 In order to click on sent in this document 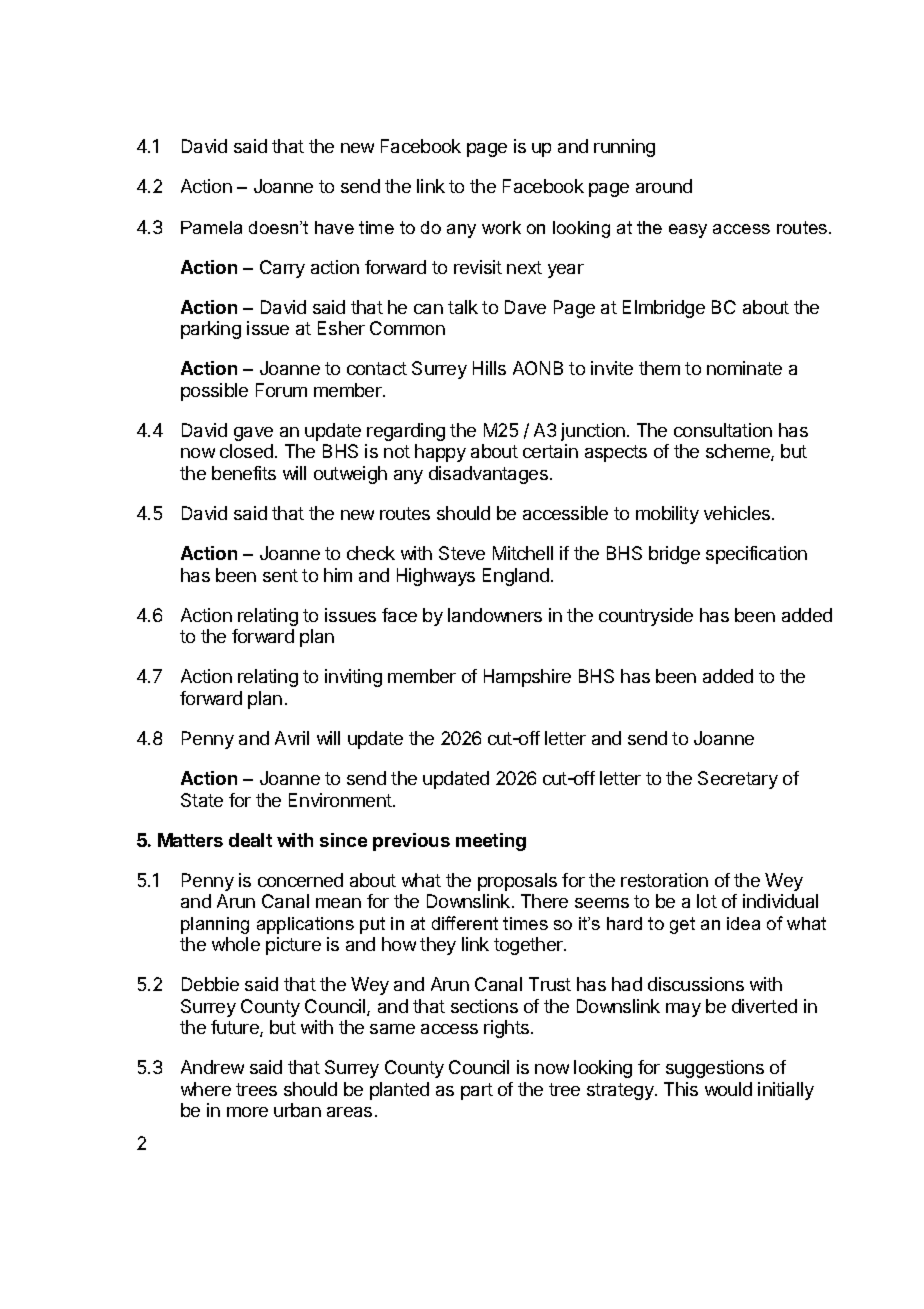, I will do `click(280, 575)`.
